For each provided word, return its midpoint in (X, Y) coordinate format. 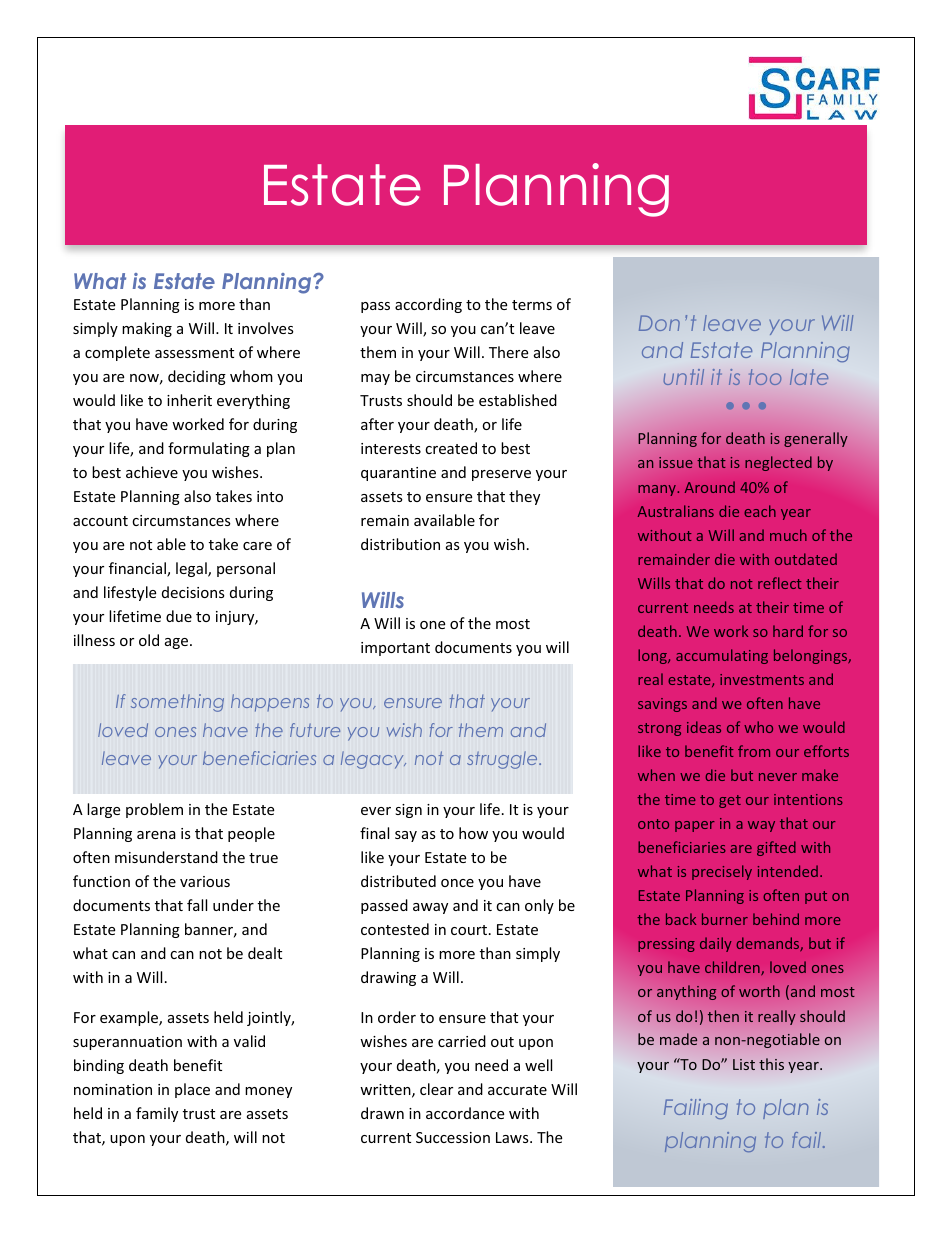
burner (725, 919)
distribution (400, 544)
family (157, 1114)
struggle (503, 760)
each (760, 511)
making (147, 329)
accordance (465, 1113)
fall (197, 905)
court (470, 930)
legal (192, 569)
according (428, 305)
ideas (704, 727)
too (765, 377)
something (177, 703)
